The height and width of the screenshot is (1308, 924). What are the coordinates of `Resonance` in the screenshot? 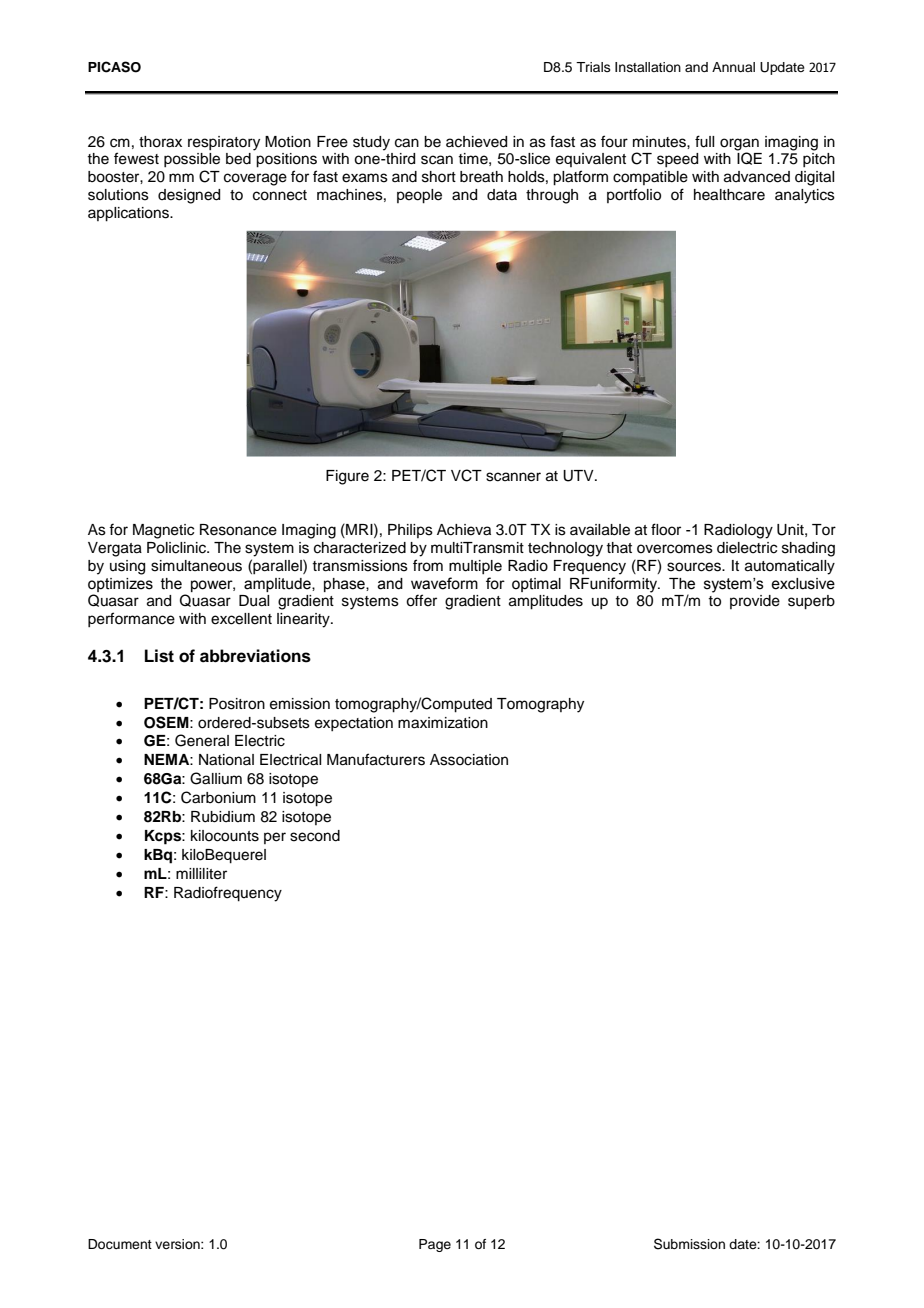 It's located at (238, 530).
